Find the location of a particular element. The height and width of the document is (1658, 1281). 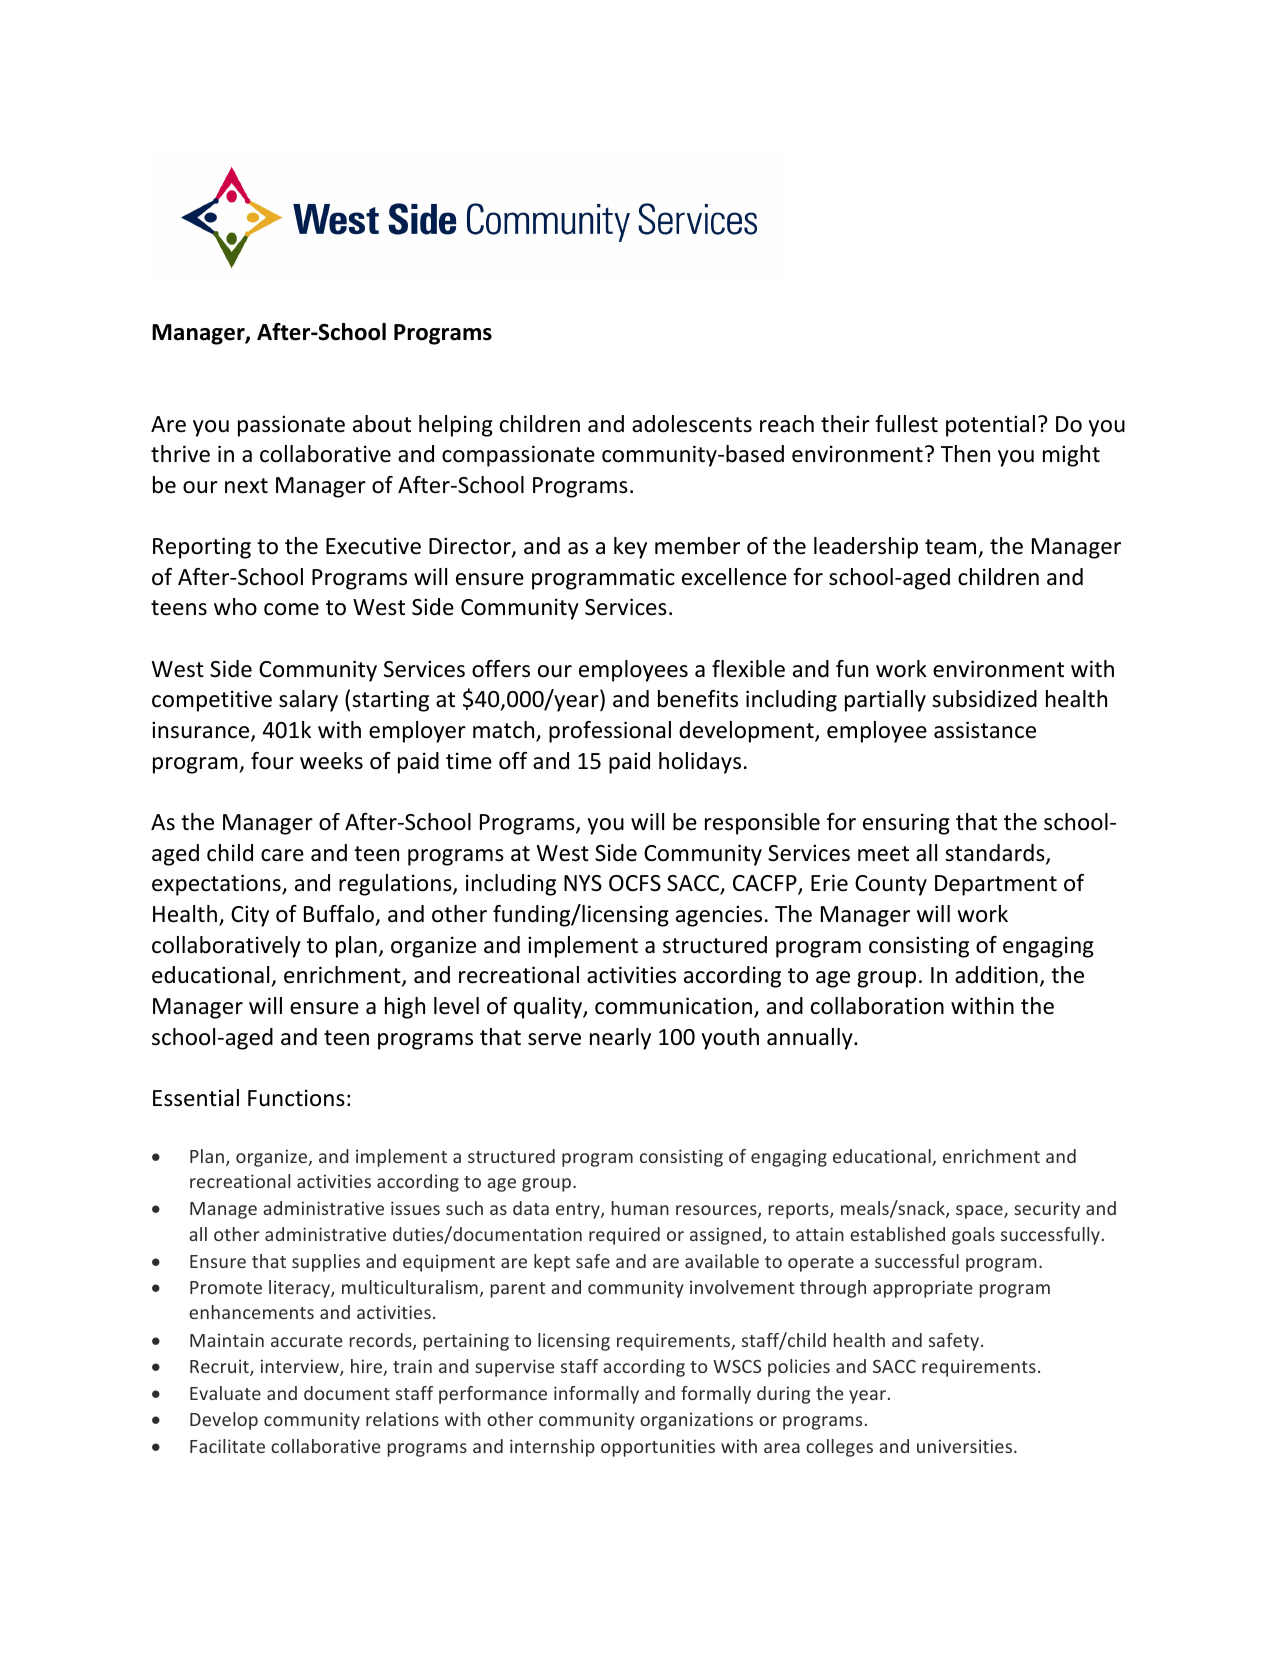

subsidized is located at coordinates (984, 699).
